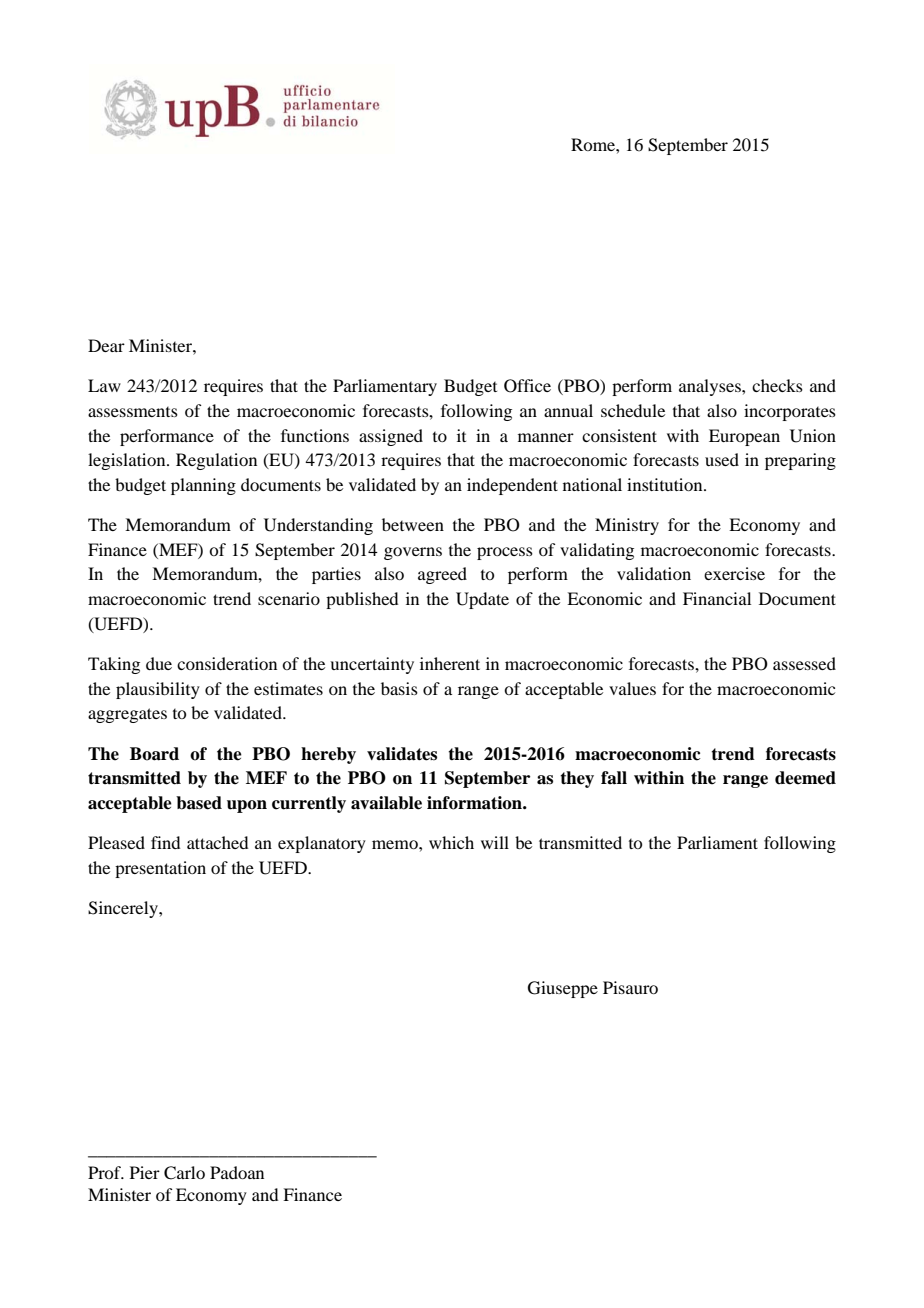 The height and width of the screenshot is (1308, 924). I want to click on which, so click(451, 842).
